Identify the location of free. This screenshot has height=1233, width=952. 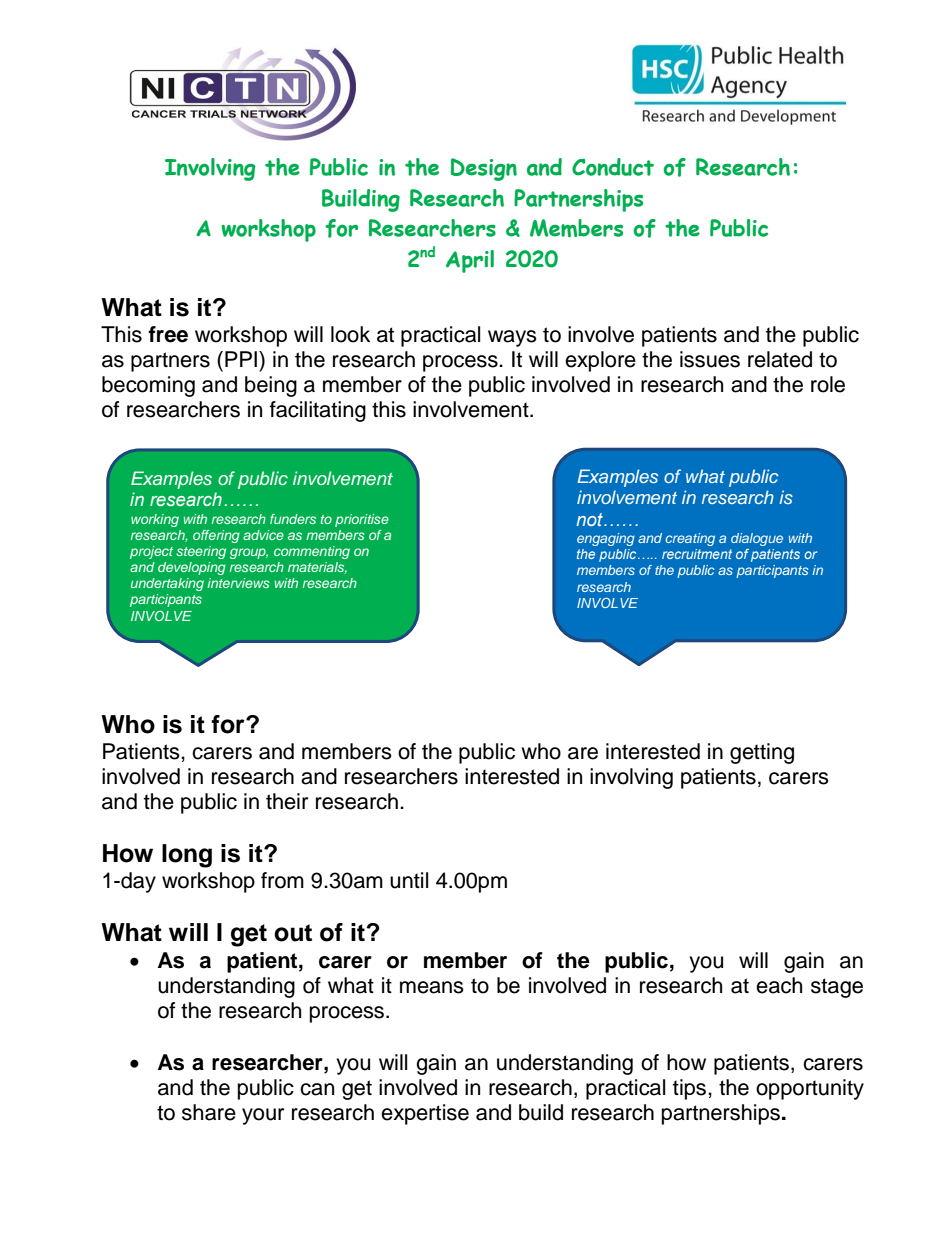
(168, 334).
